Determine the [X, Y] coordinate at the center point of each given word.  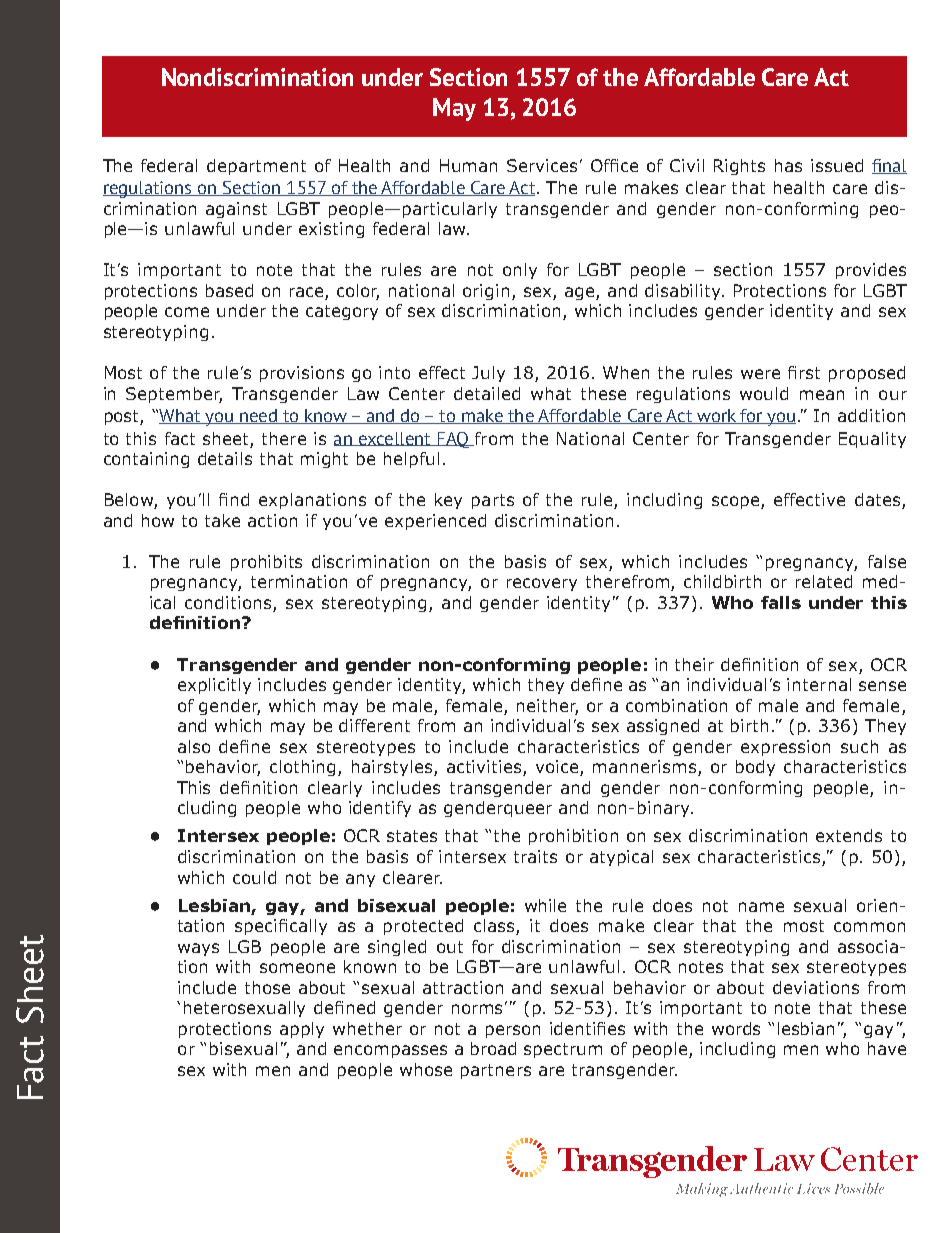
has [788, 165]
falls [781, 602]
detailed [487, 393]
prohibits [266, 563]
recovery [542, 584]
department [256, 167]
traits [535, 856]
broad [493, 1048]
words [736, 1028]
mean [822, 395]
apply [302, 1030]
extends [849, 835]
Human [468, 165]
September [174, 395]
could [254, 877]
